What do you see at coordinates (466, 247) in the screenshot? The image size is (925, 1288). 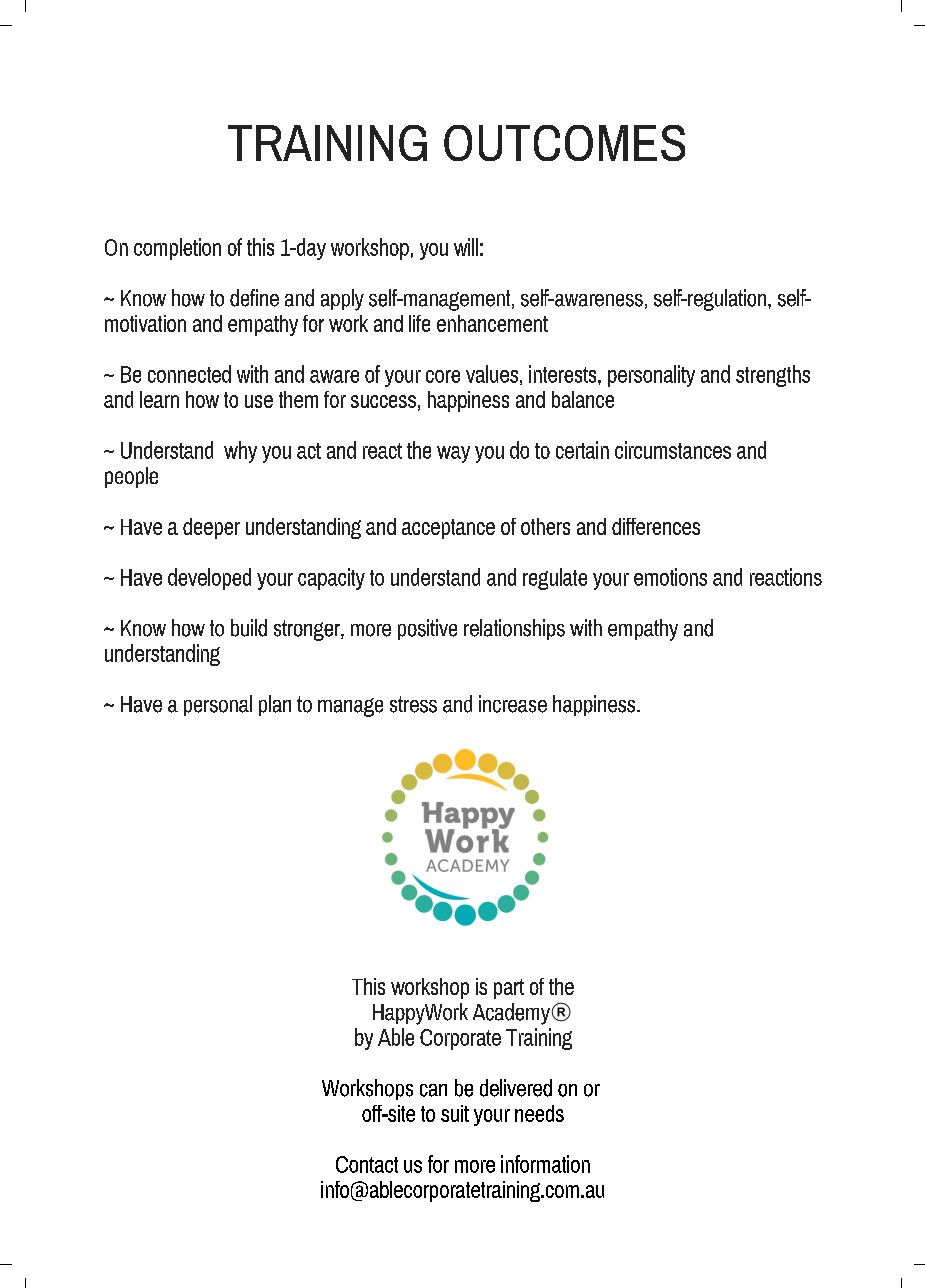 I see `will` at bounding box center [466, 247].
